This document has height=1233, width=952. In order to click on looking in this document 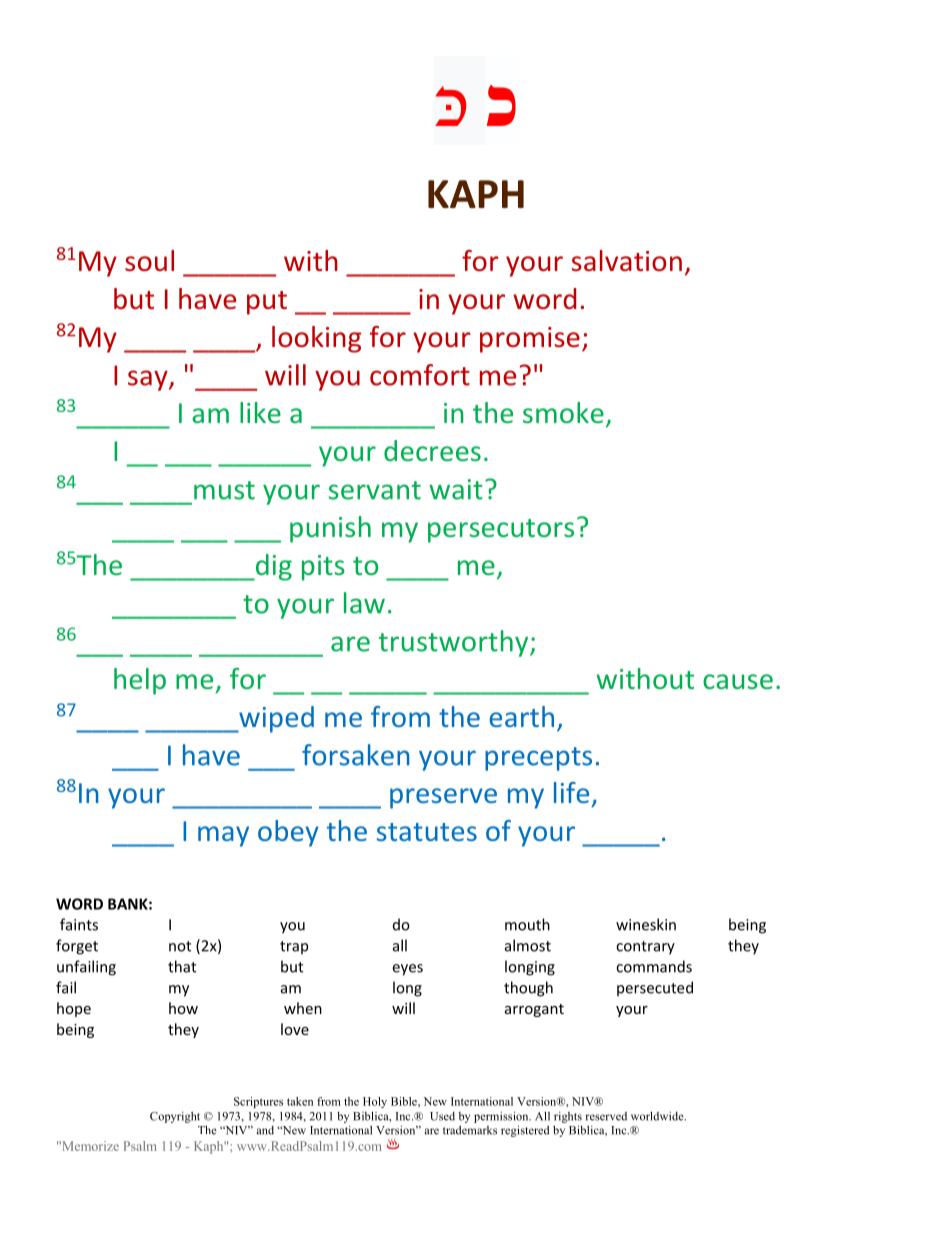, I will do `click(316, 339)`.
